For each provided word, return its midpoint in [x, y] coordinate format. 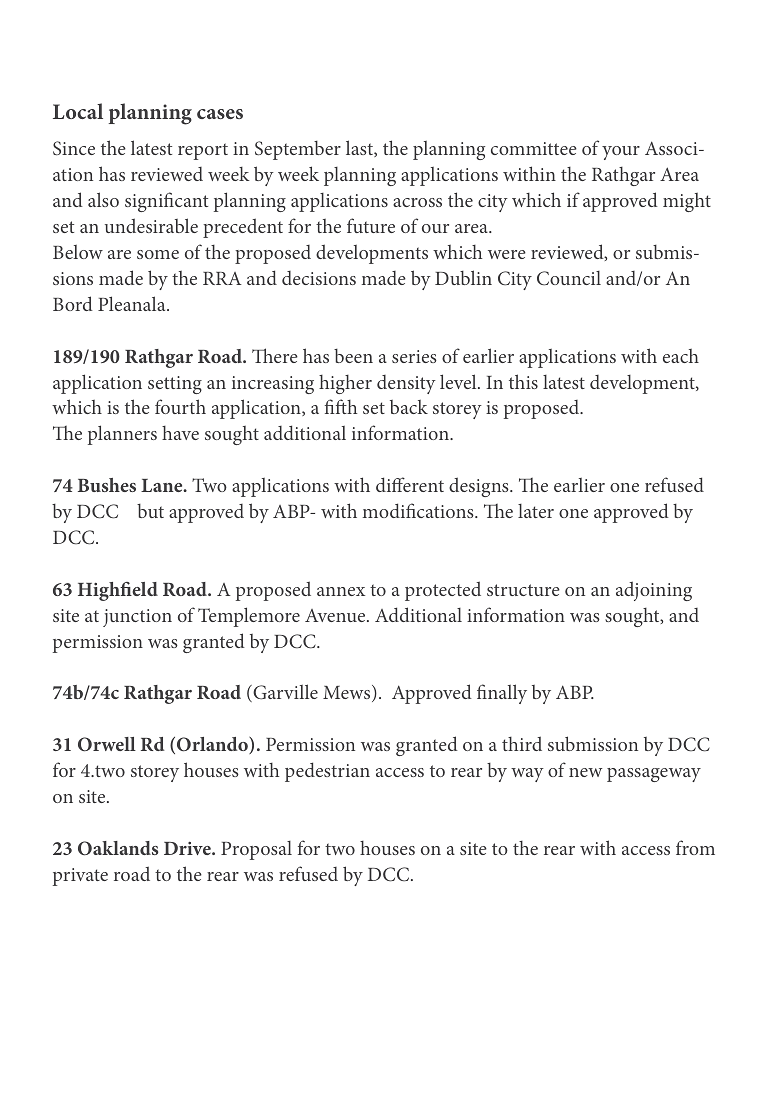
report [203, 151]
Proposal [256, 850]
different [410, 484]
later [536, 511]
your [621, 153]
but [150, 511]
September [298, 150]
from [695, 847]
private [80, 877]
